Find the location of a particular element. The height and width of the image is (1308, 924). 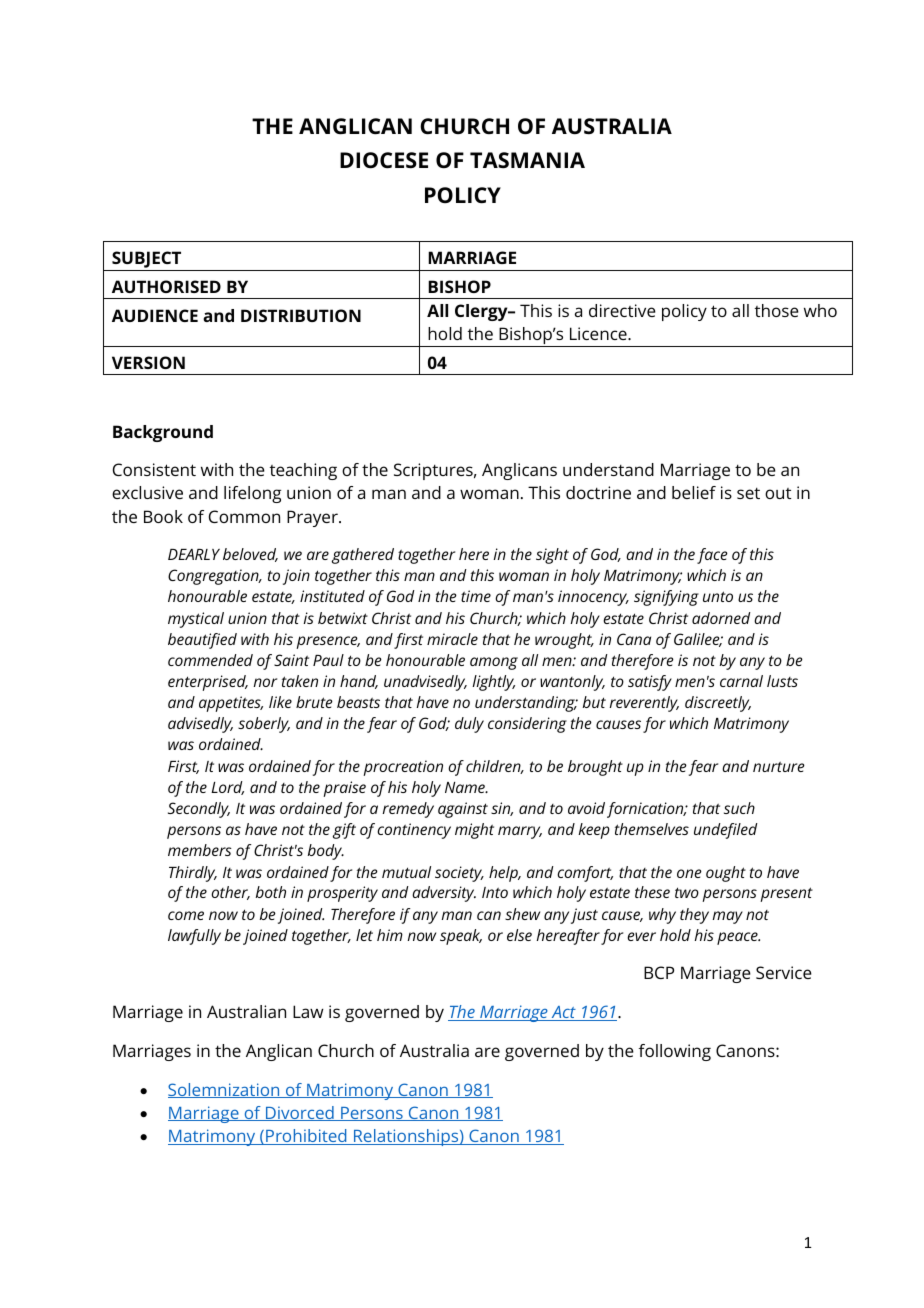

Background is located at coordinates (163, 433).
